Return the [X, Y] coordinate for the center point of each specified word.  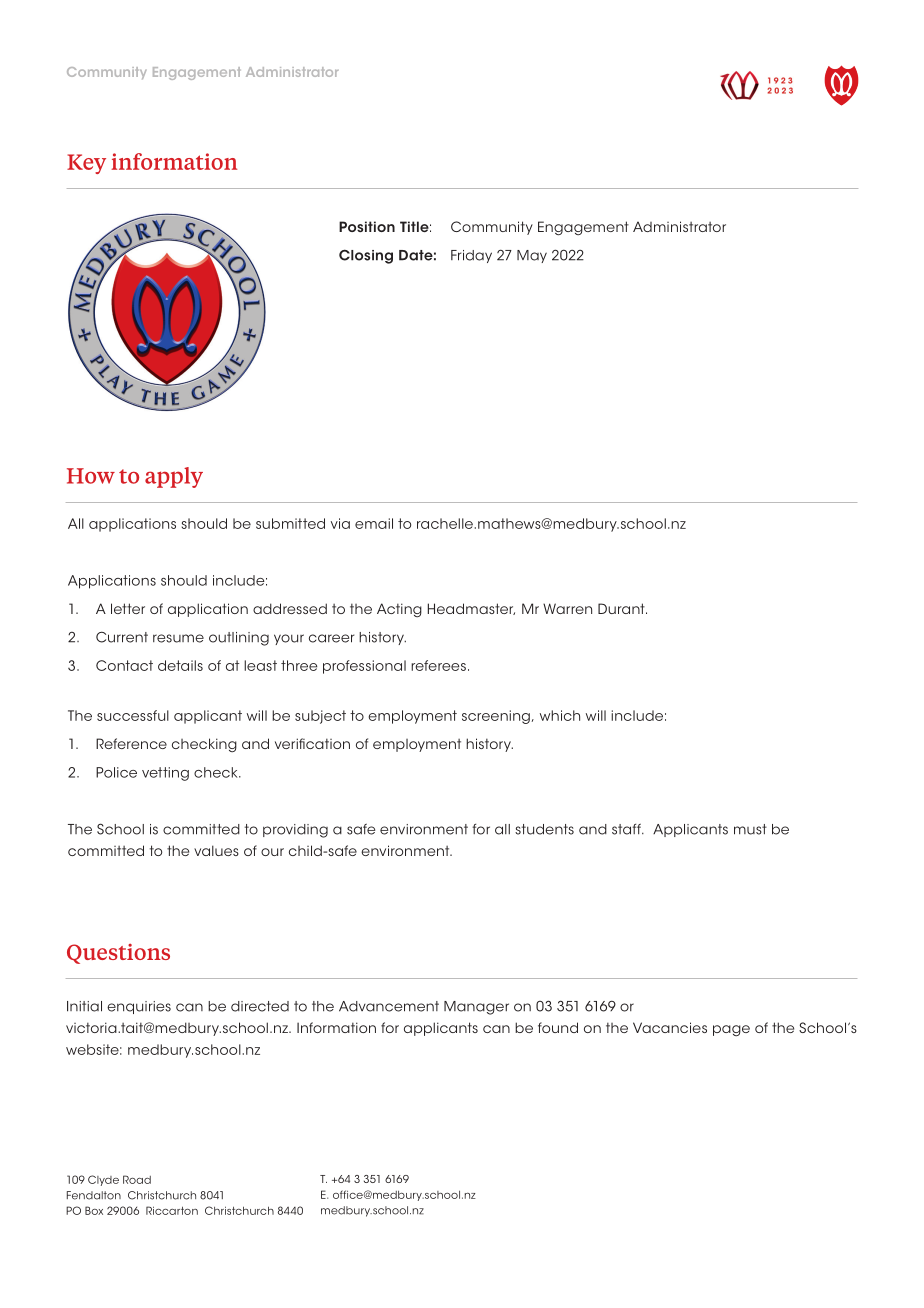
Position [367, 226]
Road [137, 1179]
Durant [622, 608]
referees [438, 665]
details [180, 665]
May [532, 256]
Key [86, 164]
